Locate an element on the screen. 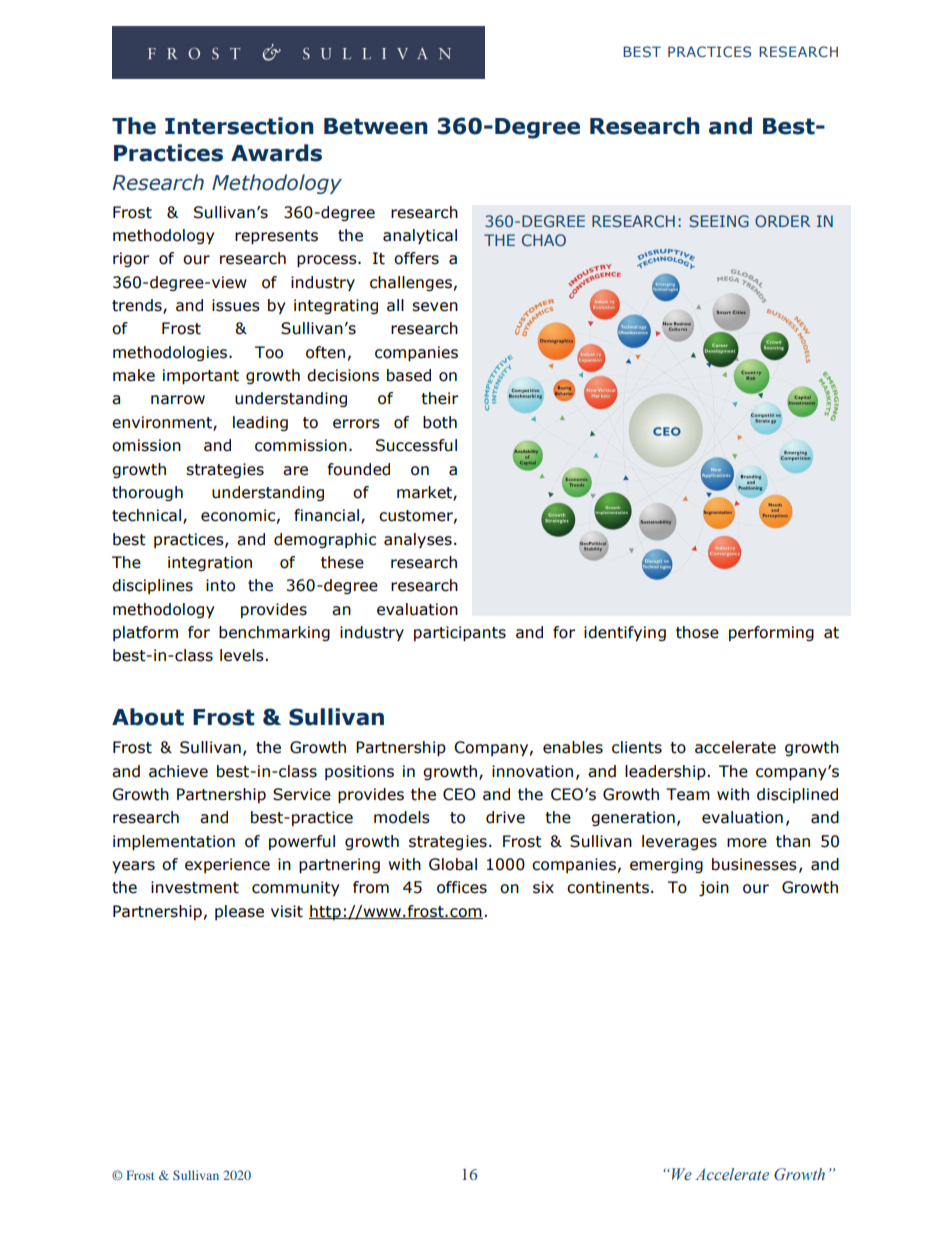  their is located at coordinates (439, 398).
